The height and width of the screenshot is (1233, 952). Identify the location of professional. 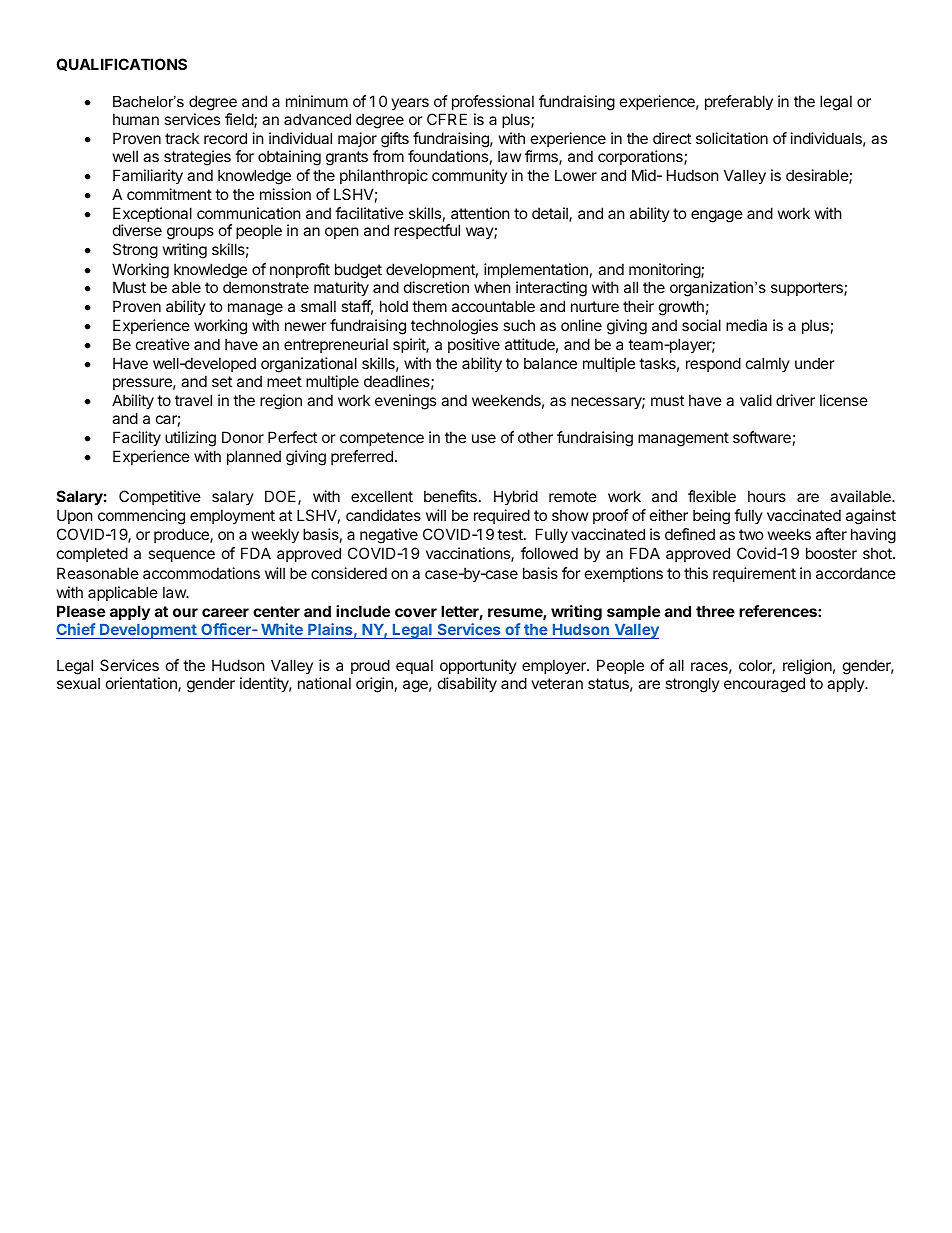
(493, 102).
